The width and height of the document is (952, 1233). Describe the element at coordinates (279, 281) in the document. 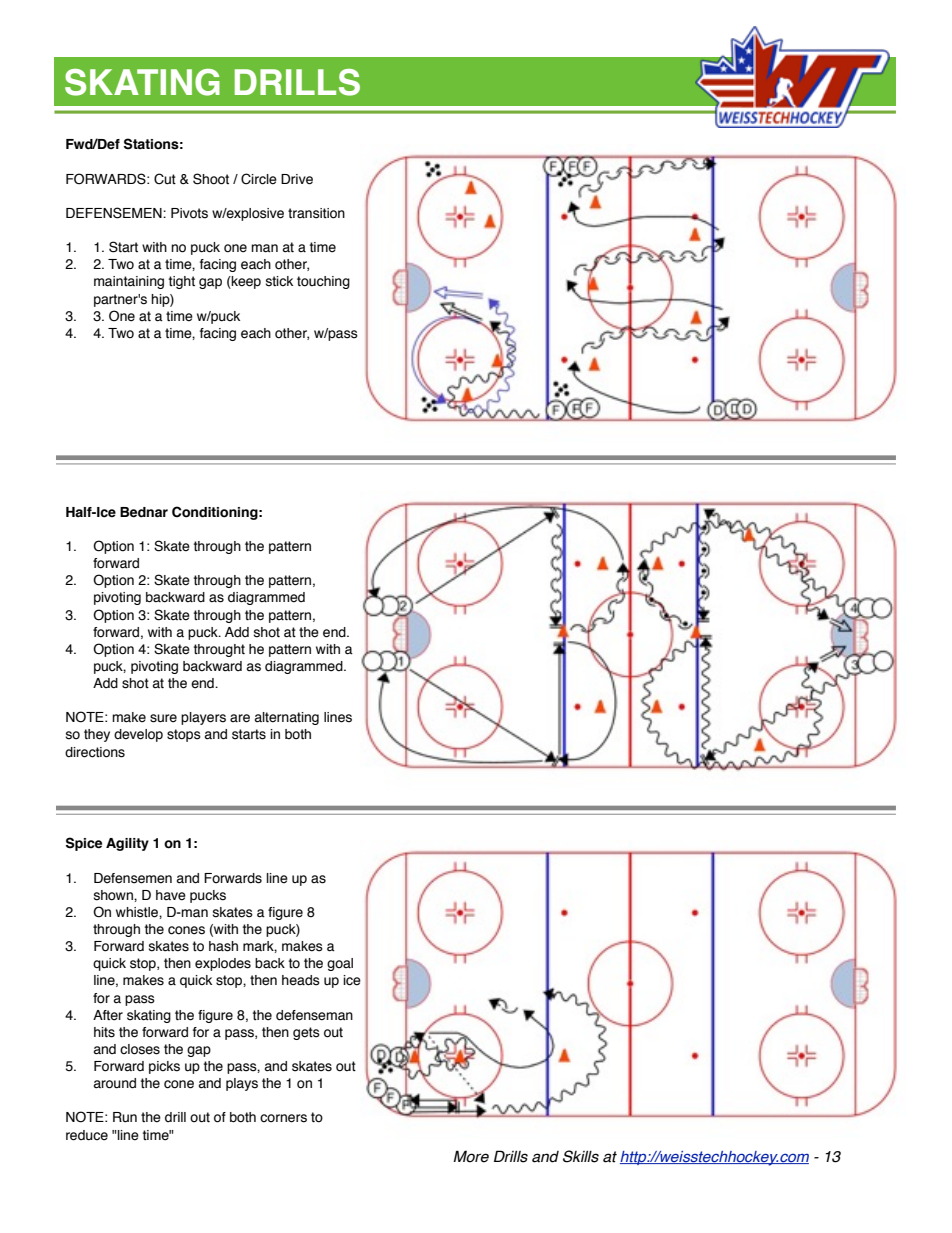

I see `stick` at that location.
